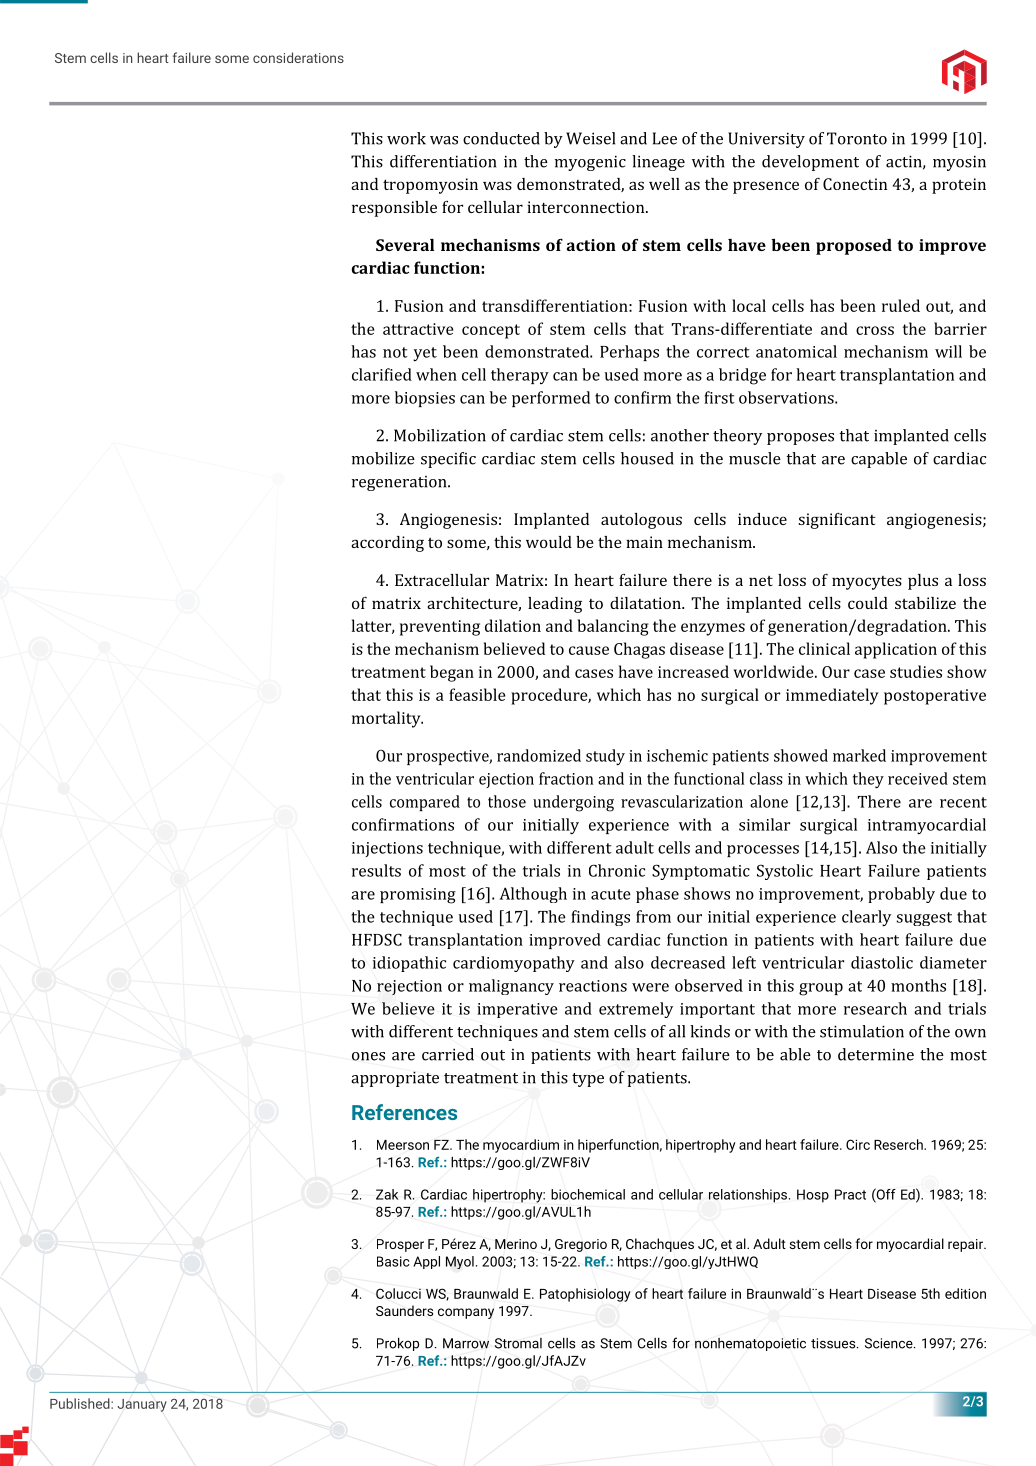 This page has width=1036, height=1466. I want to click on Science, so click(890, 1343).
